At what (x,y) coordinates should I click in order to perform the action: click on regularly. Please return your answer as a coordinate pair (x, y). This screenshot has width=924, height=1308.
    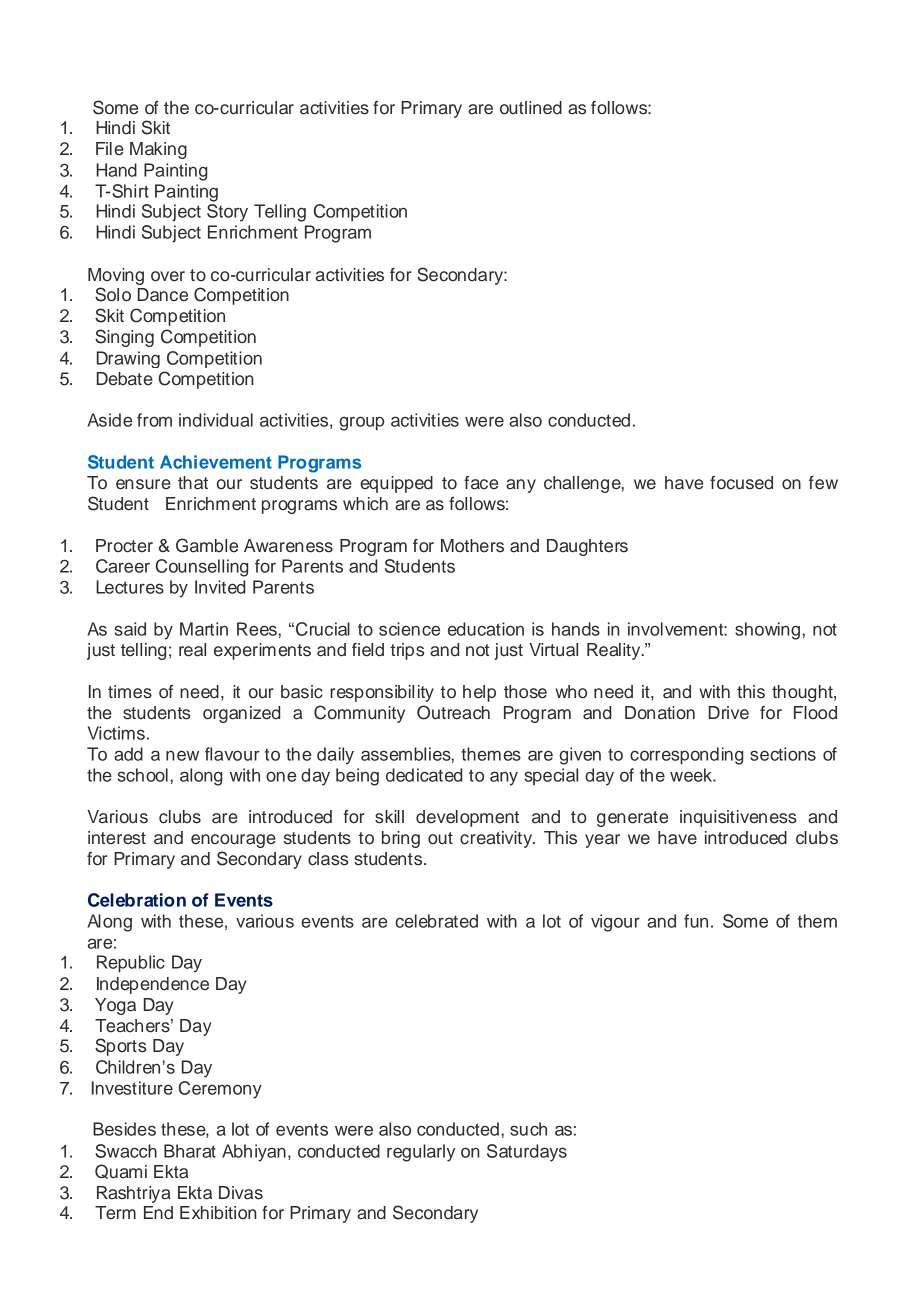
    Looking at the image, I should click on (421, 1153).
